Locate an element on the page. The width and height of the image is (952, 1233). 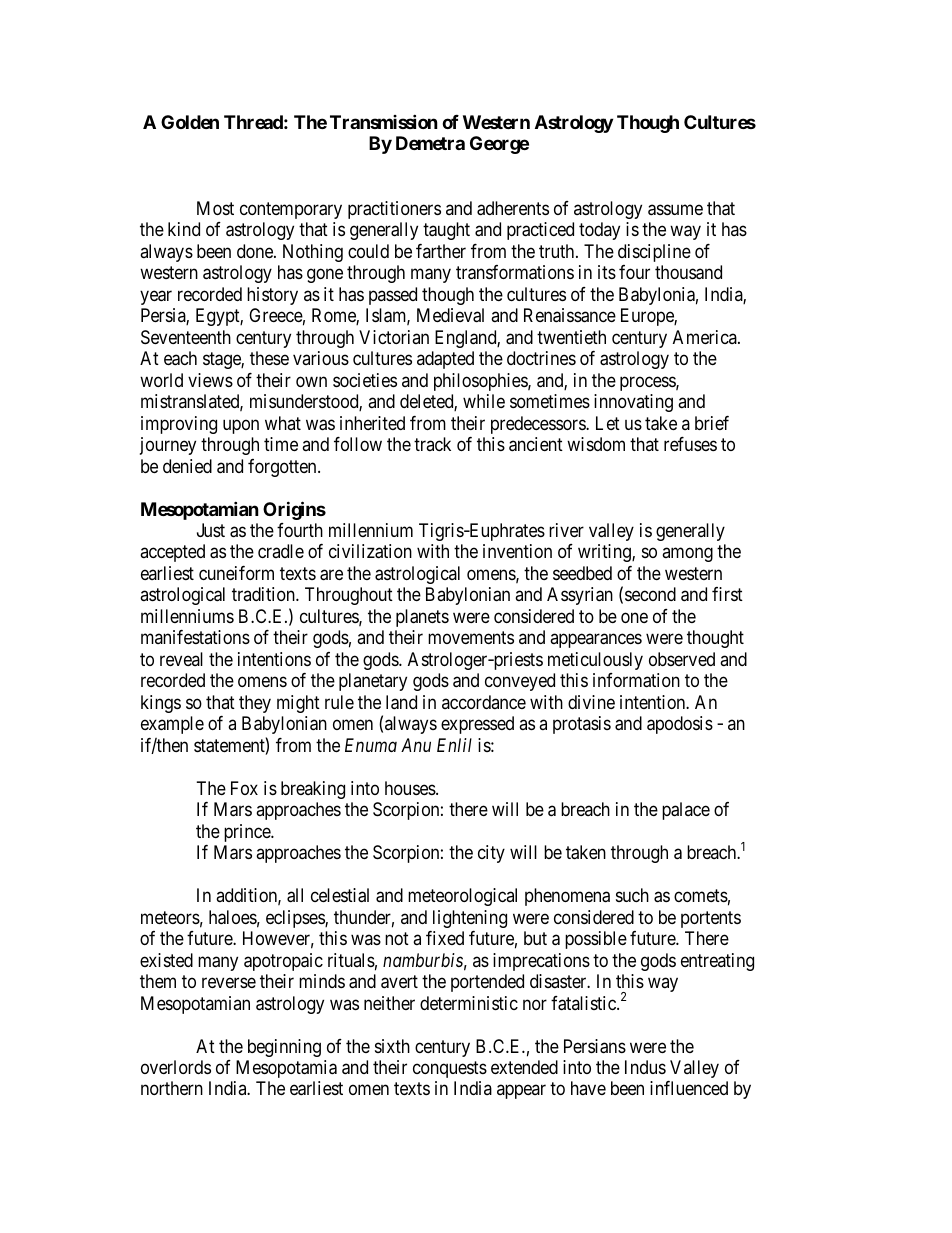
Transmission is located at coordinates (384, 121).
